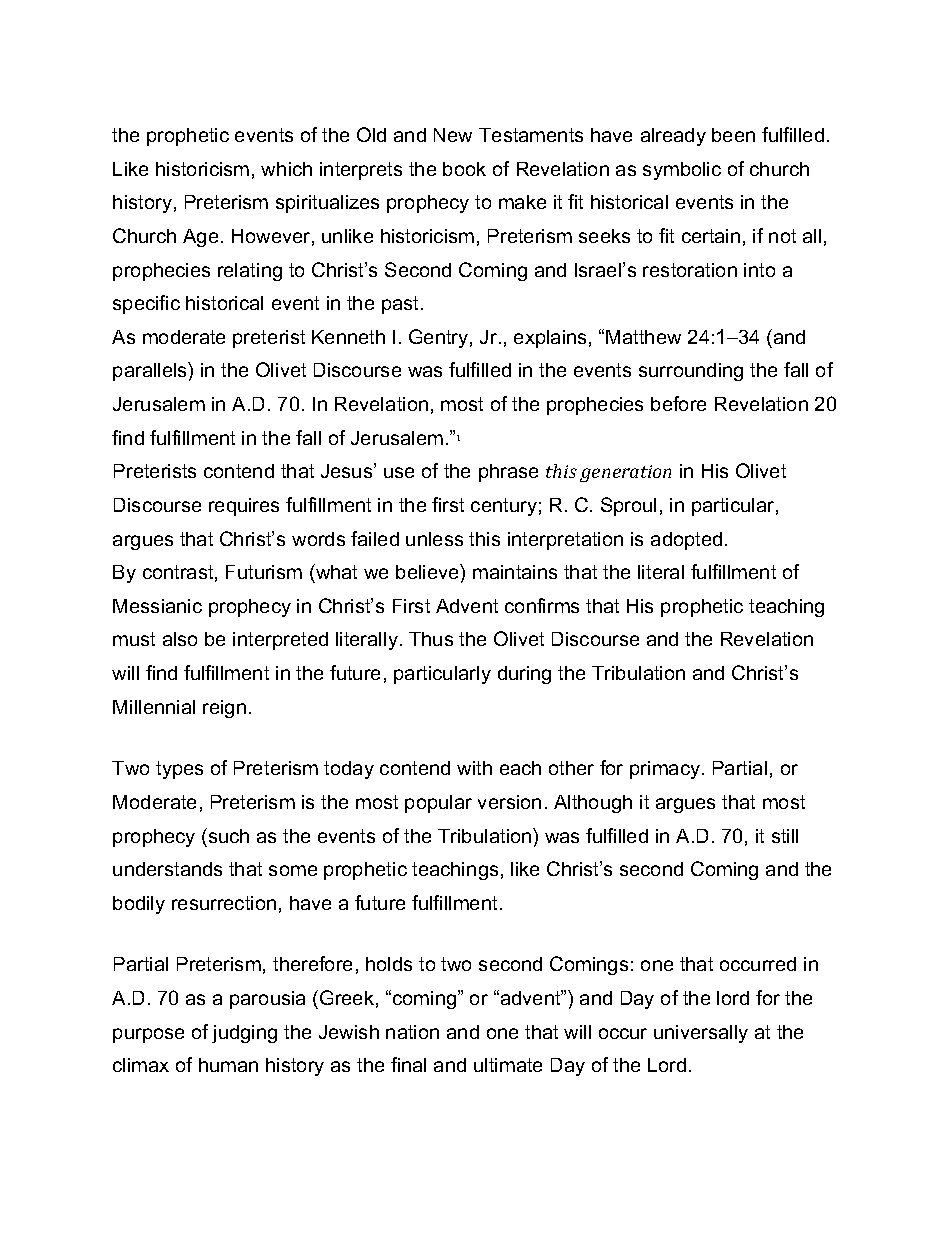 This page has width=952, height=1233. What do you see at coordinates (286, 169) in the page?
I see `which` at bounding box center [286, 169].
